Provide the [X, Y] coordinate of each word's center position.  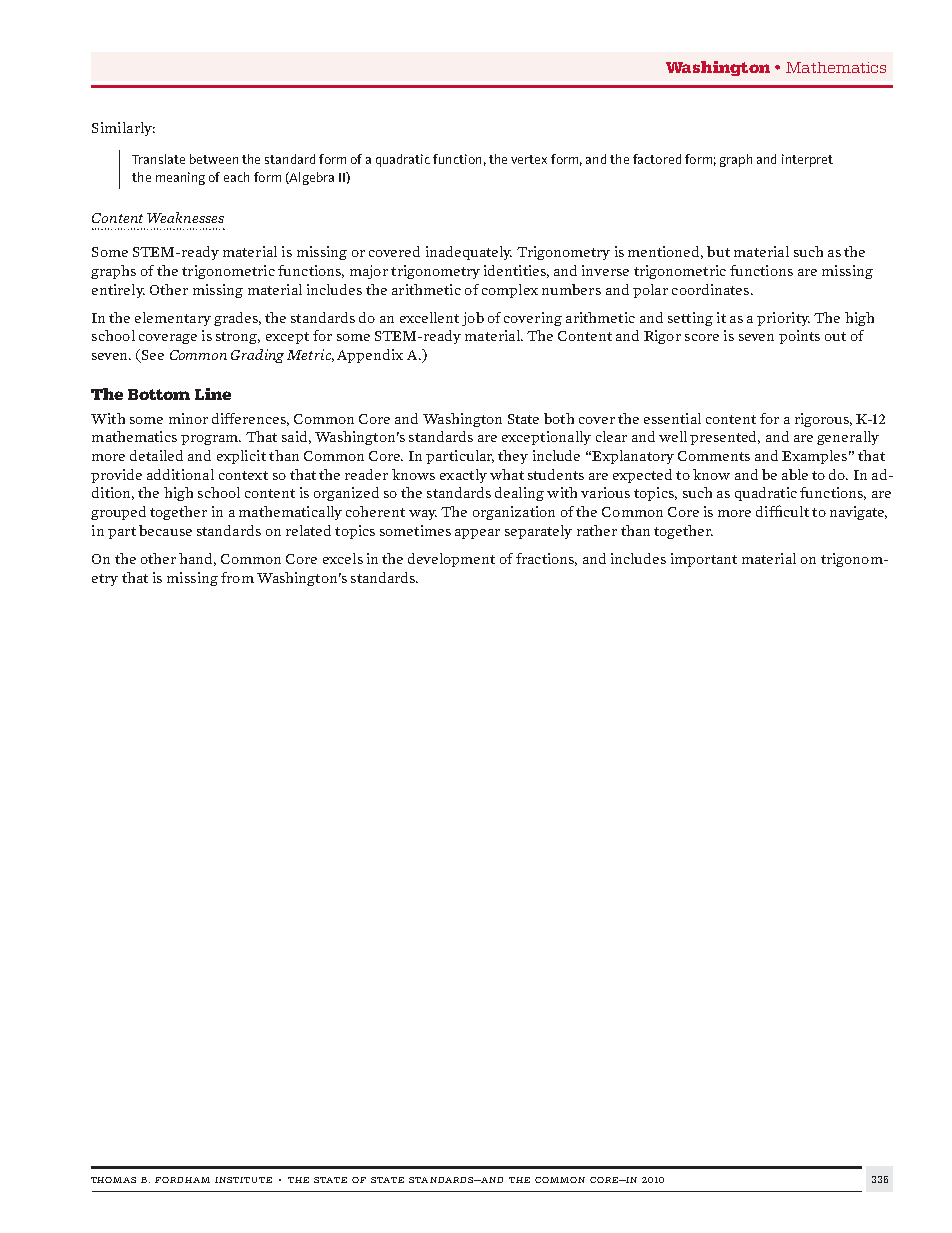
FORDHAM [182, 1180]
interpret [807, 160]
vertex [529, 159]
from [237, 577]
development [451, 560]
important [704, 560]
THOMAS [113, 1180]
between [214, 159]
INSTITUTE [243, 1180]
